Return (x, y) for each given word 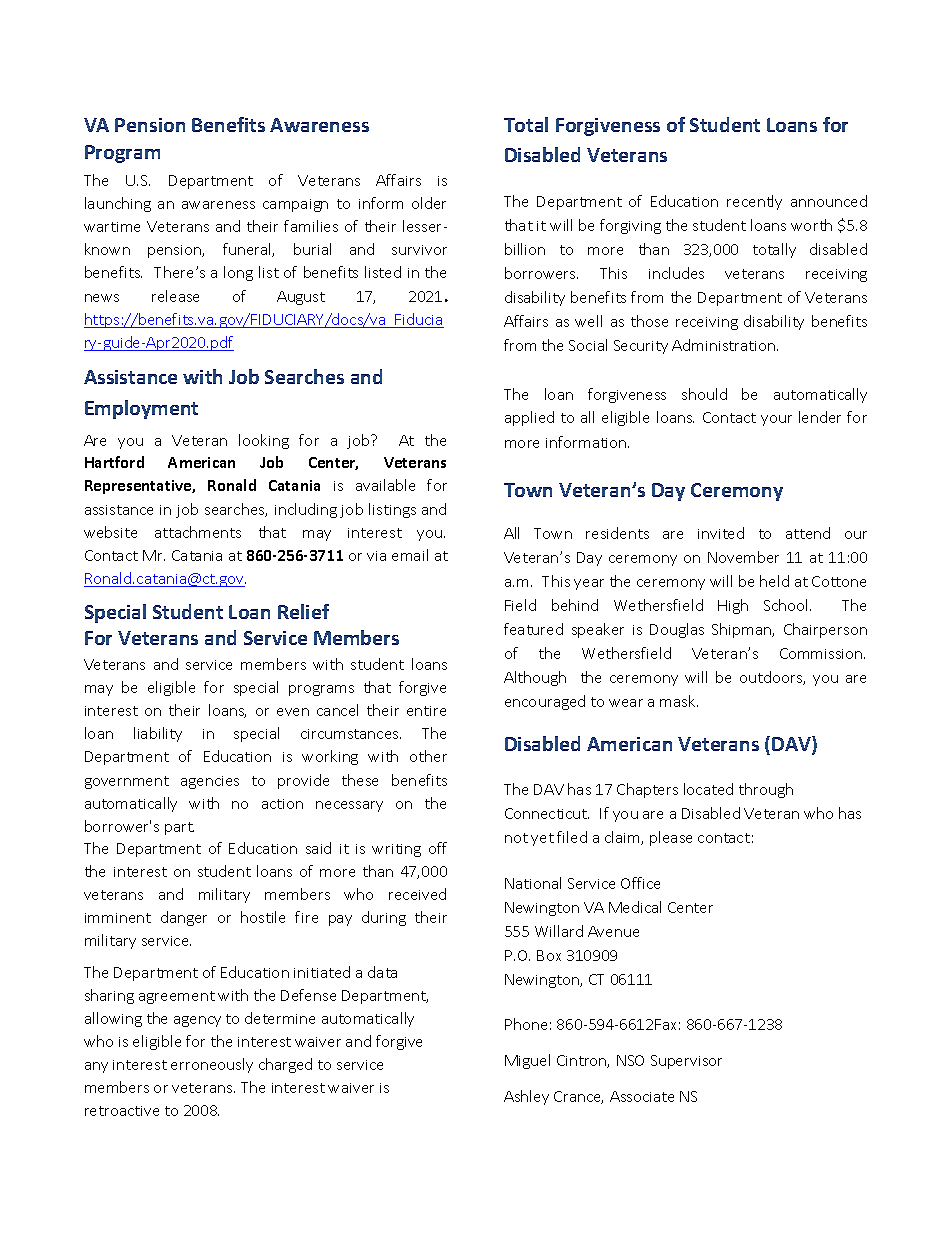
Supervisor (686, 1062)
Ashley (526, 1097)
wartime (112, 227)
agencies (210, 782)
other (428, 756)
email (410, 555)
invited (721, 533)
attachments (198, 532)
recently (754, 202)
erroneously (212, 1065)
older (429, 203)
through (766, 790)
